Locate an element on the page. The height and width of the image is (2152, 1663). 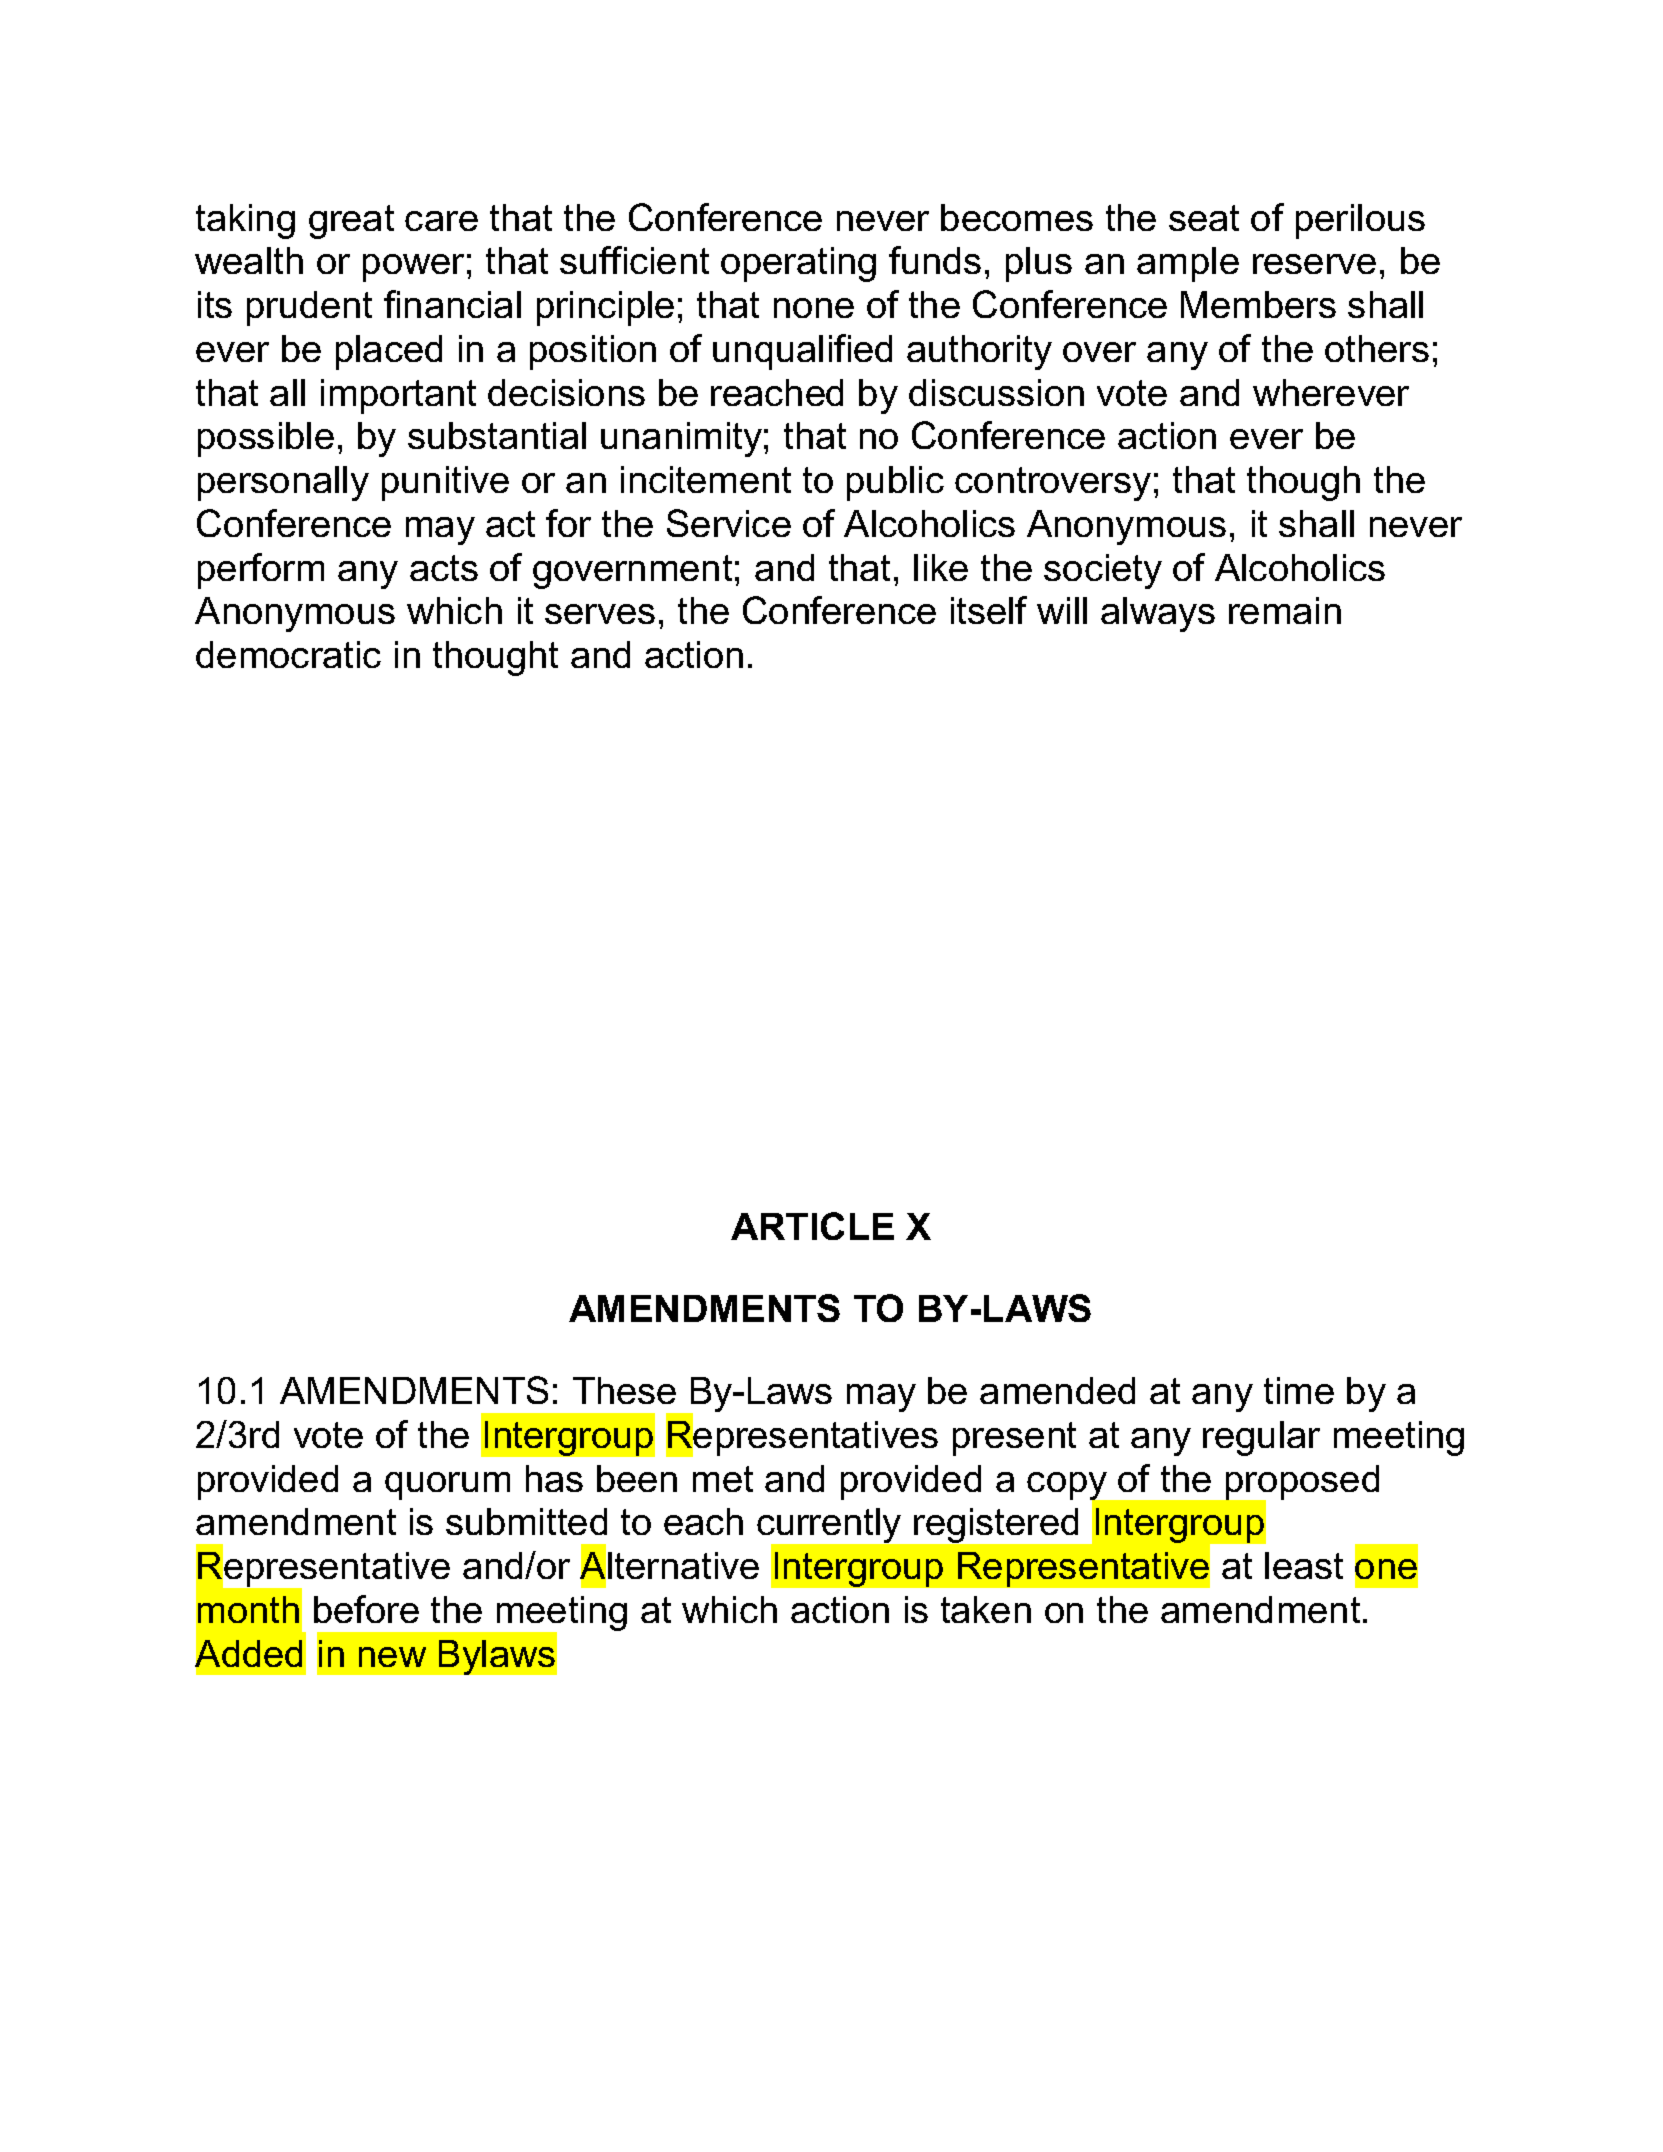
operating is located at coordinates (798, 264).
